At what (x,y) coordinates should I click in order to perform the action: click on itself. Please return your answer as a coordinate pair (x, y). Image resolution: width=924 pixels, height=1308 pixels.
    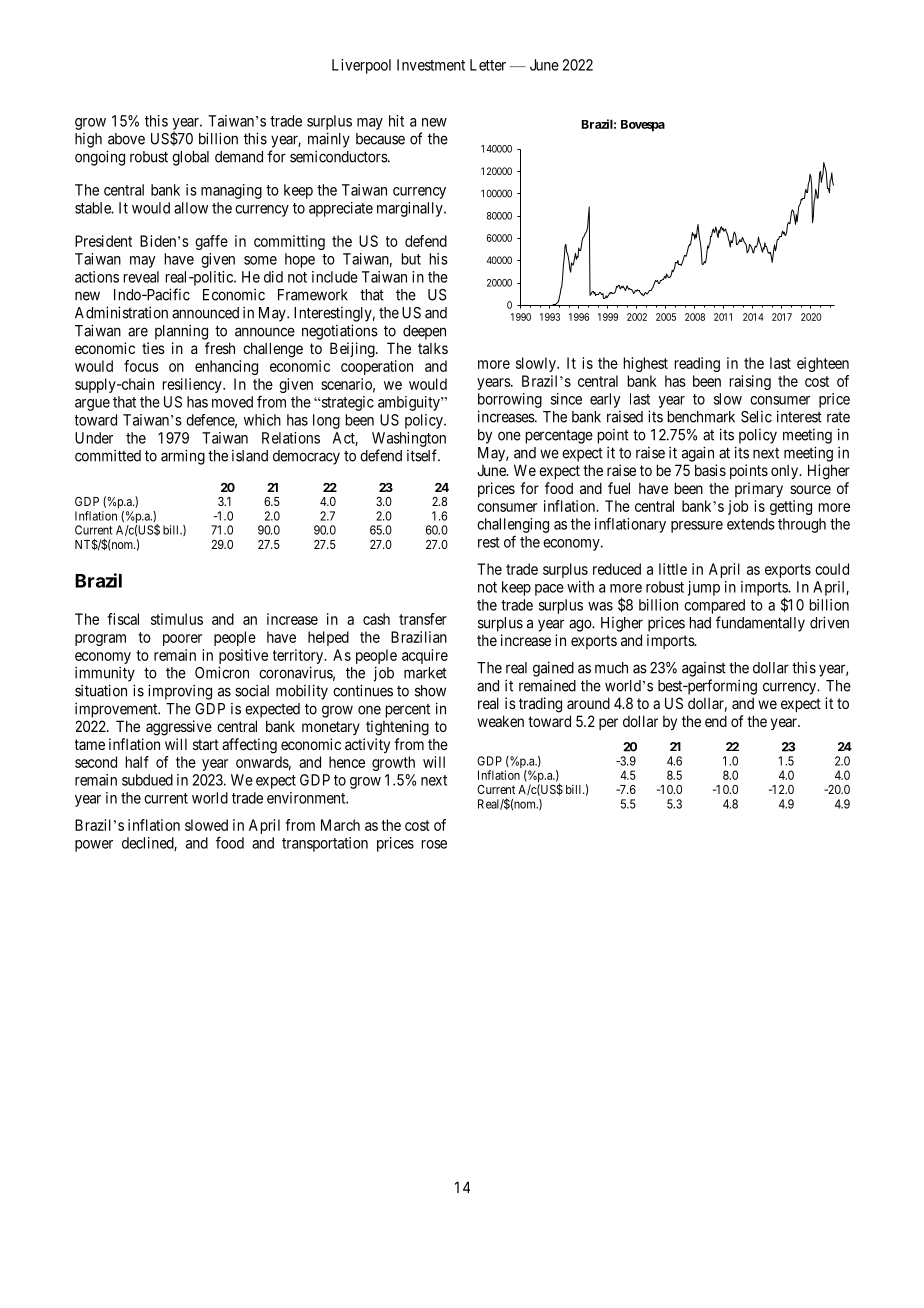
    Looking at the image, I should click on (423, 455).
